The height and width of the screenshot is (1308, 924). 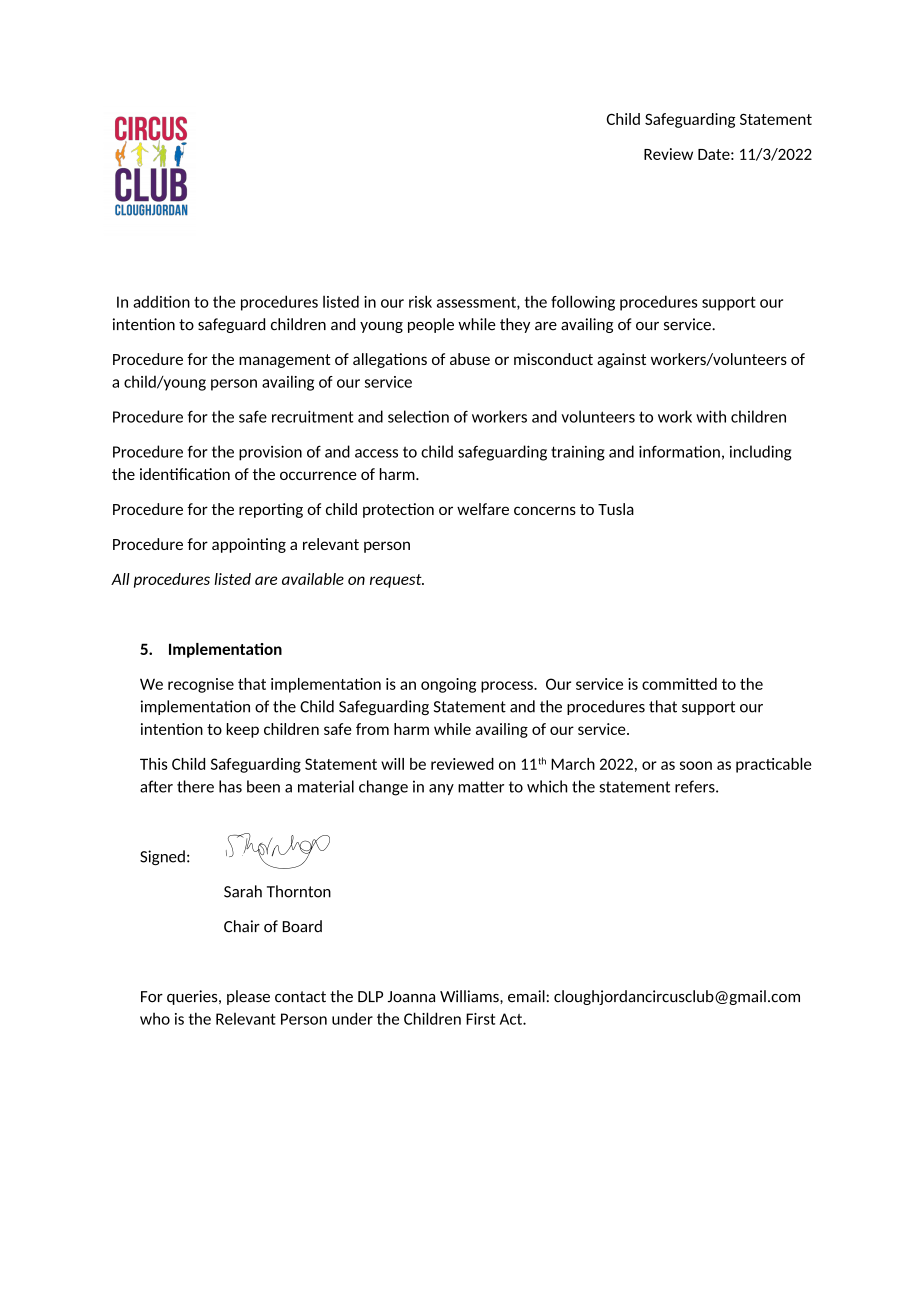 I want to click on available, so click(x=313, y=579).
